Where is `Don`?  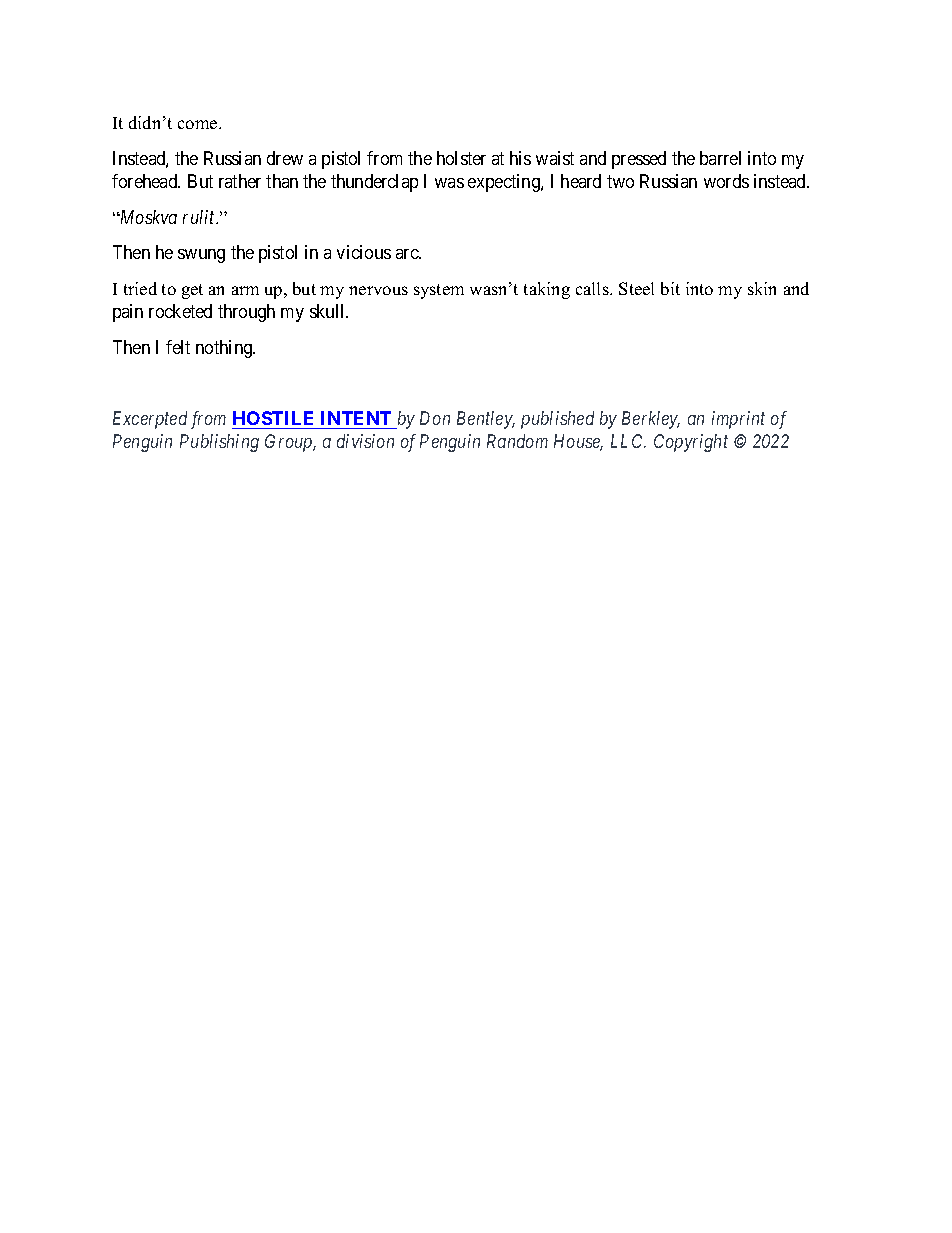 Don is located at coordinates (435, 418).
